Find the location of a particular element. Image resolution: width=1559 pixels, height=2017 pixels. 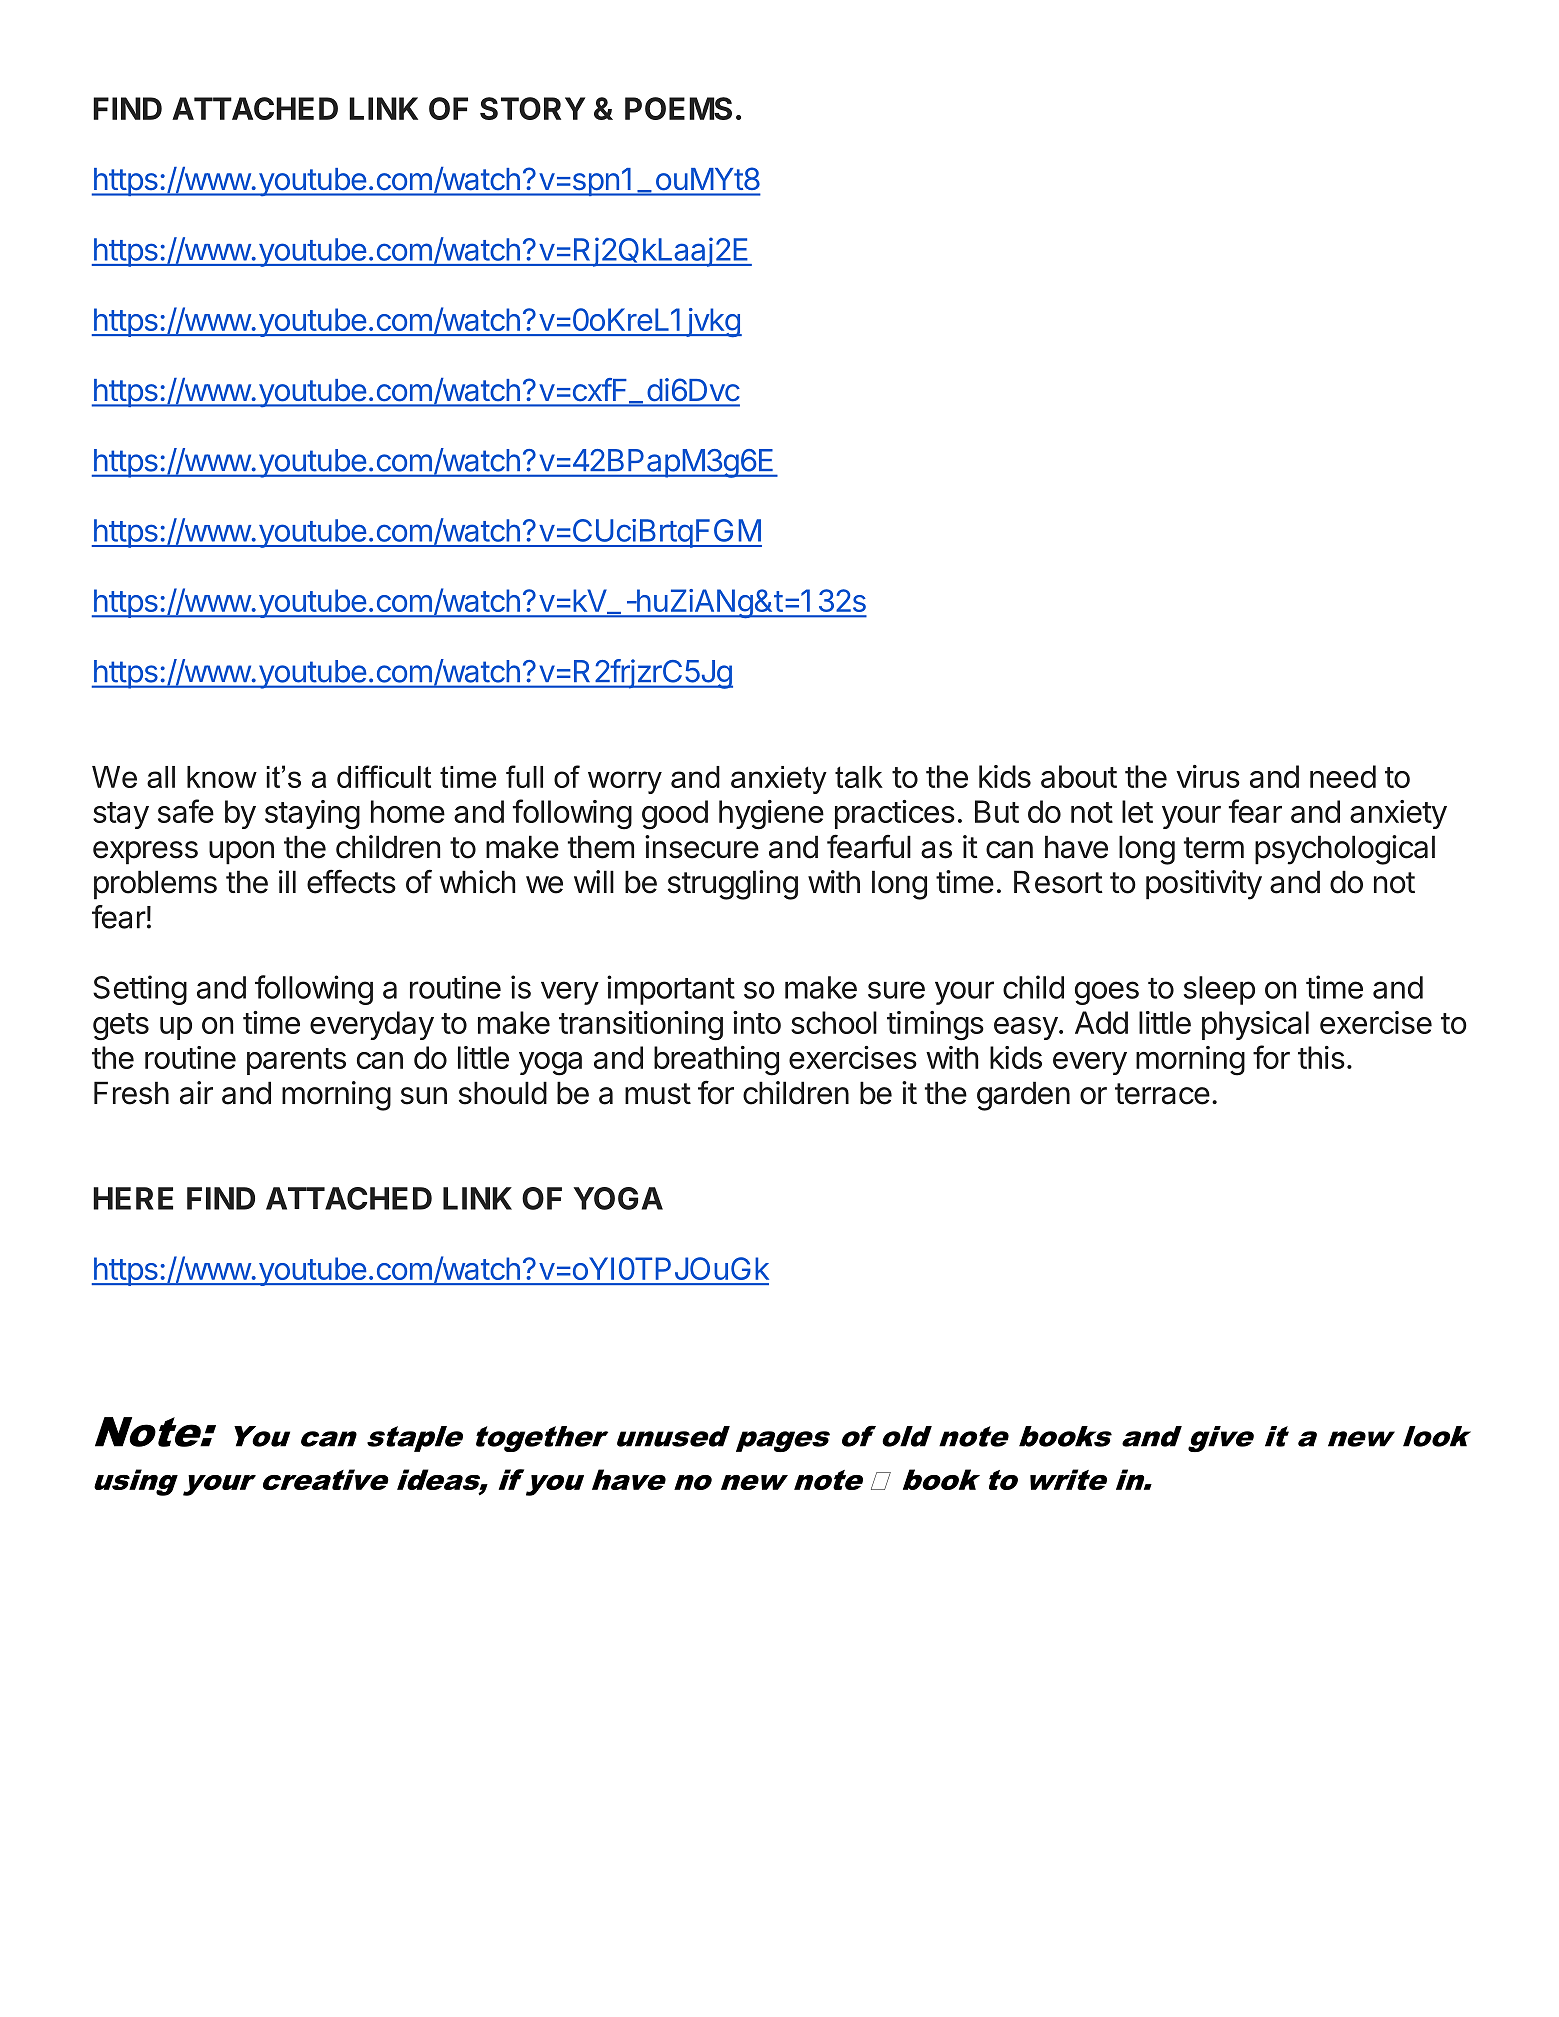

effects is located at coordinates (351, 881).
